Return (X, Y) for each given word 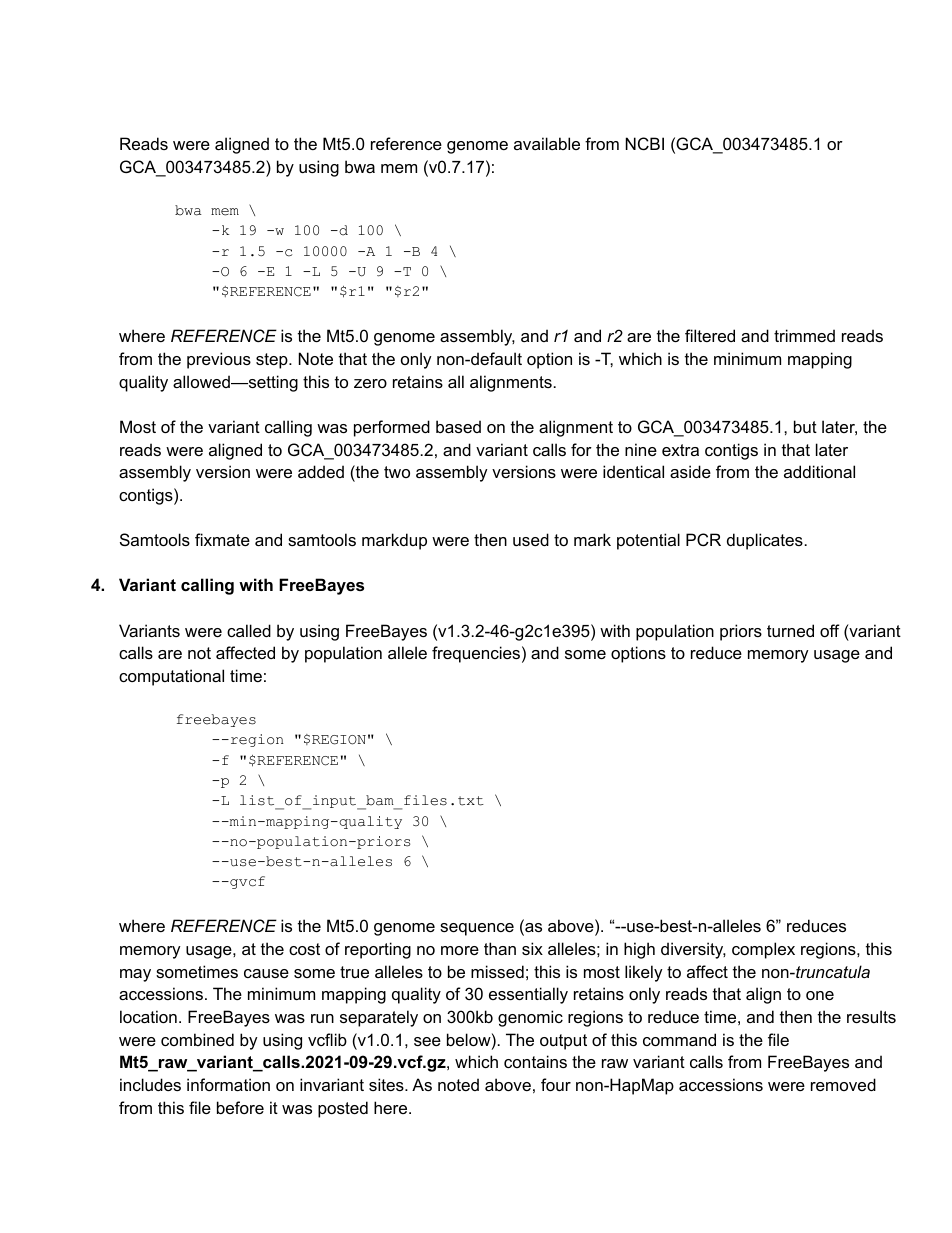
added (321, 471)
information (228, 1084)
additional (819, 471)
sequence (477, 929)
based (458, 426)
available (547, 143)
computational (171, 677)
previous (219, 360)
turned (790, 630)
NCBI (645, 143)
